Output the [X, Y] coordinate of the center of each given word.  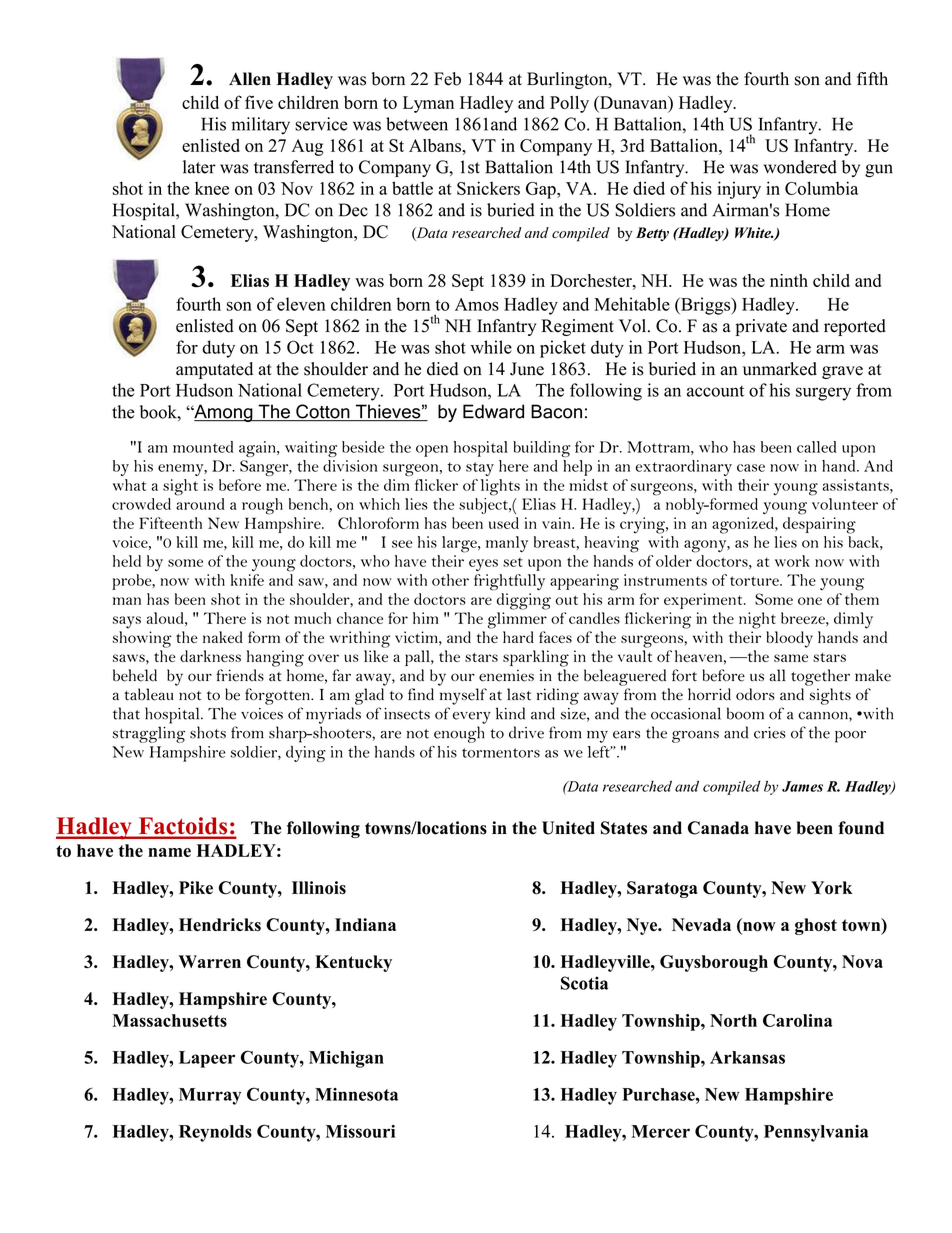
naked [223, 637]
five [259, 102]
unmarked [780, 369]
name [169, 852]
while [491, 347]
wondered [800, 167]
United [568, 828]
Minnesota [356, 1094]
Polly [569, 104]
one [810, 601]
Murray [210, 1096]
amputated [214, 370]
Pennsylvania [816, 1133]
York [832, 888]
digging [524, 601]
